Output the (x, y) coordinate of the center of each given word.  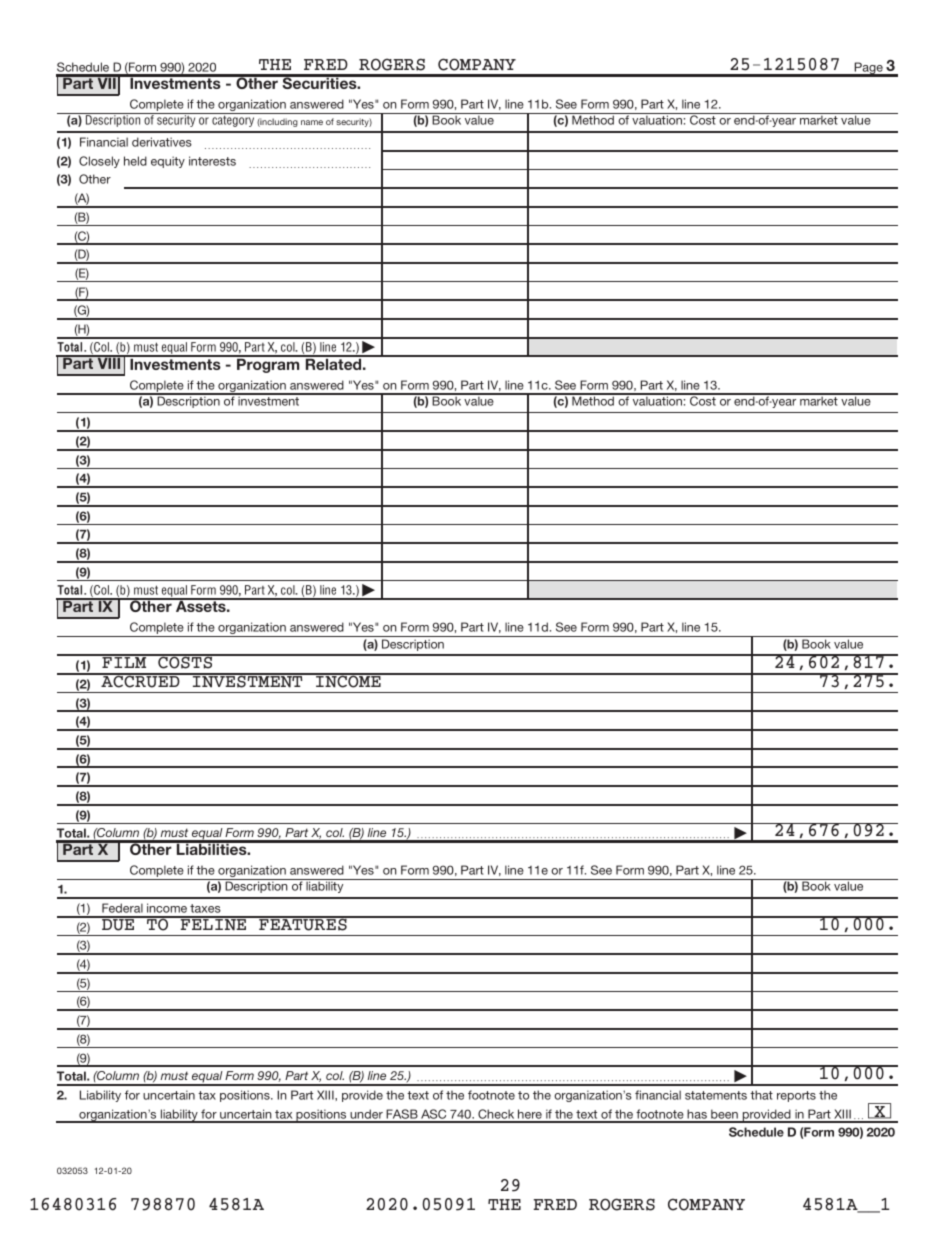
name (312, 122)
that (761, 1095)
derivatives (162, 142)
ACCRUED (140, 681)
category (233, 120)
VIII (109, 362)
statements (716, 1095)
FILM (124, 661)
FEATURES (303, 923)
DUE (118, 924)
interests (212, 161)
